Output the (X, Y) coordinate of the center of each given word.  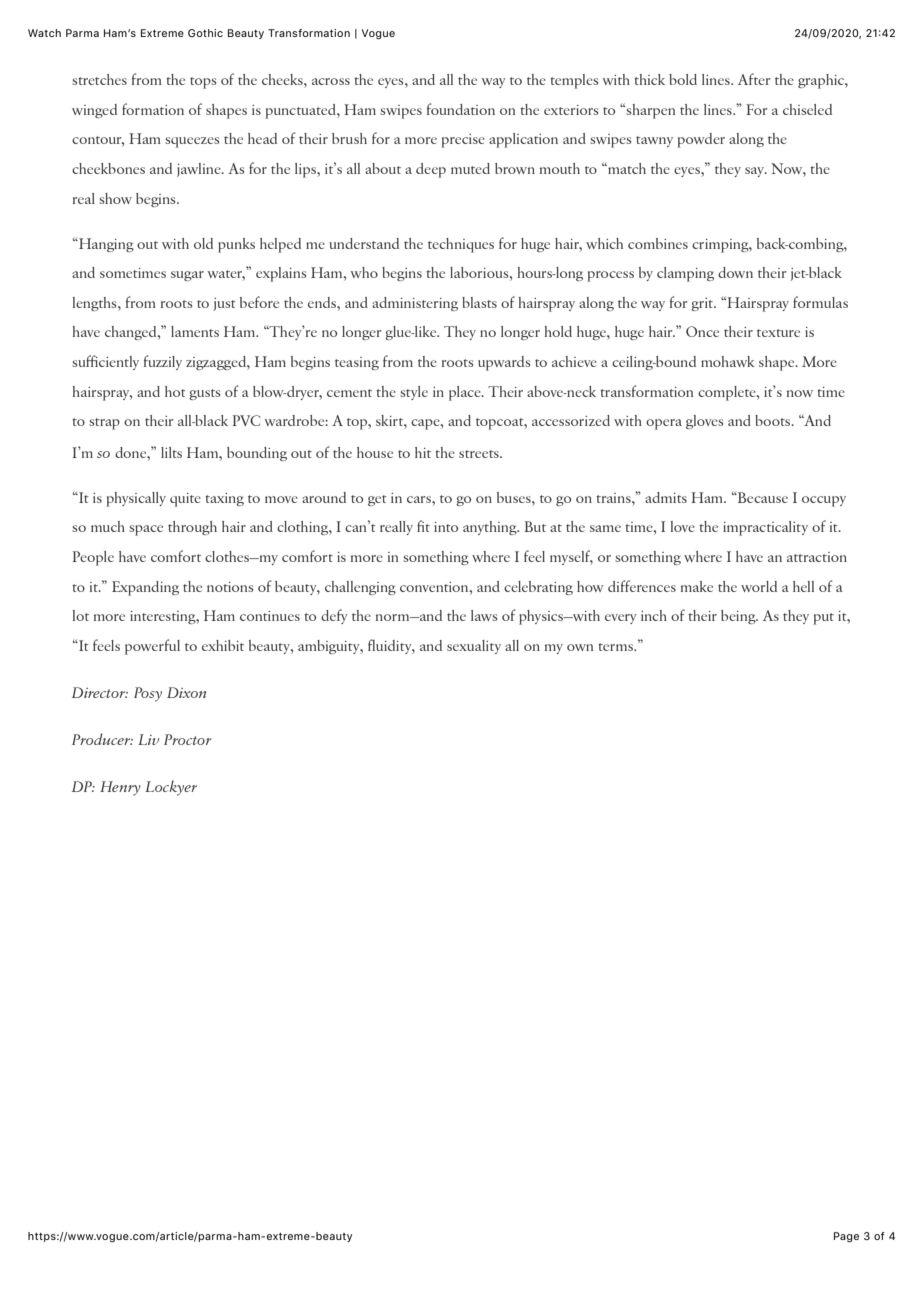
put (824, 619)
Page (846, 1237)
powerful (152, 647)
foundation (461, 109)
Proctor (188, 739)
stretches (99, 79)
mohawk (728, 361)
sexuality (474, 647)
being (739, 617)
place (466, 393)
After (754, 79)
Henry (120, 788)
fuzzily (163, 362)
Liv (148, 739)
